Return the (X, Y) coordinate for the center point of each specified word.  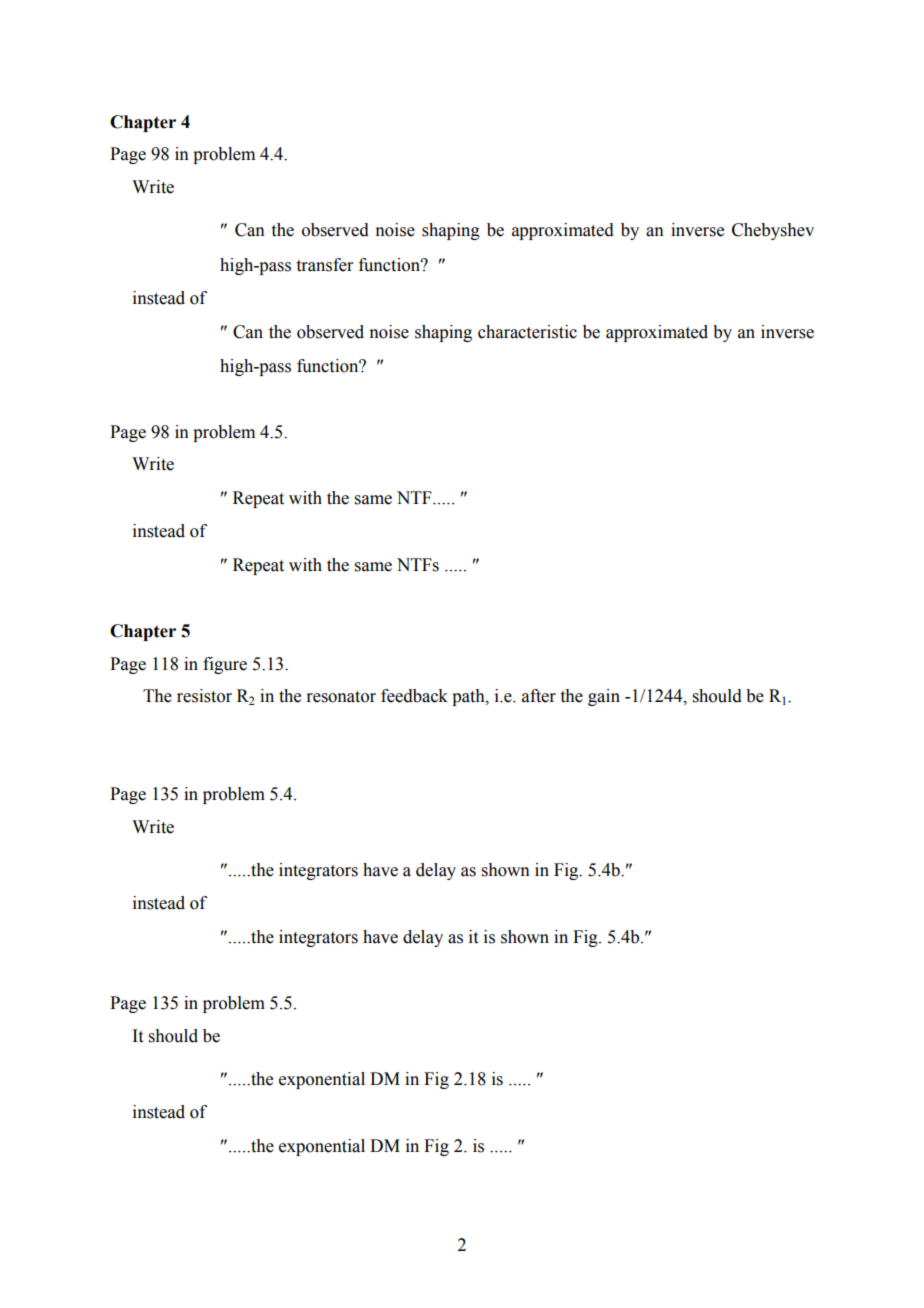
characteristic (527, 332)
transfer (325, 265)
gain (604, 697)
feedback (414, 696)
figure (225, 665)
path (469, 697)
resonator (341, 697)
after (539, 696)
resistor (204, 696)
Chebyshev (773, 231)
